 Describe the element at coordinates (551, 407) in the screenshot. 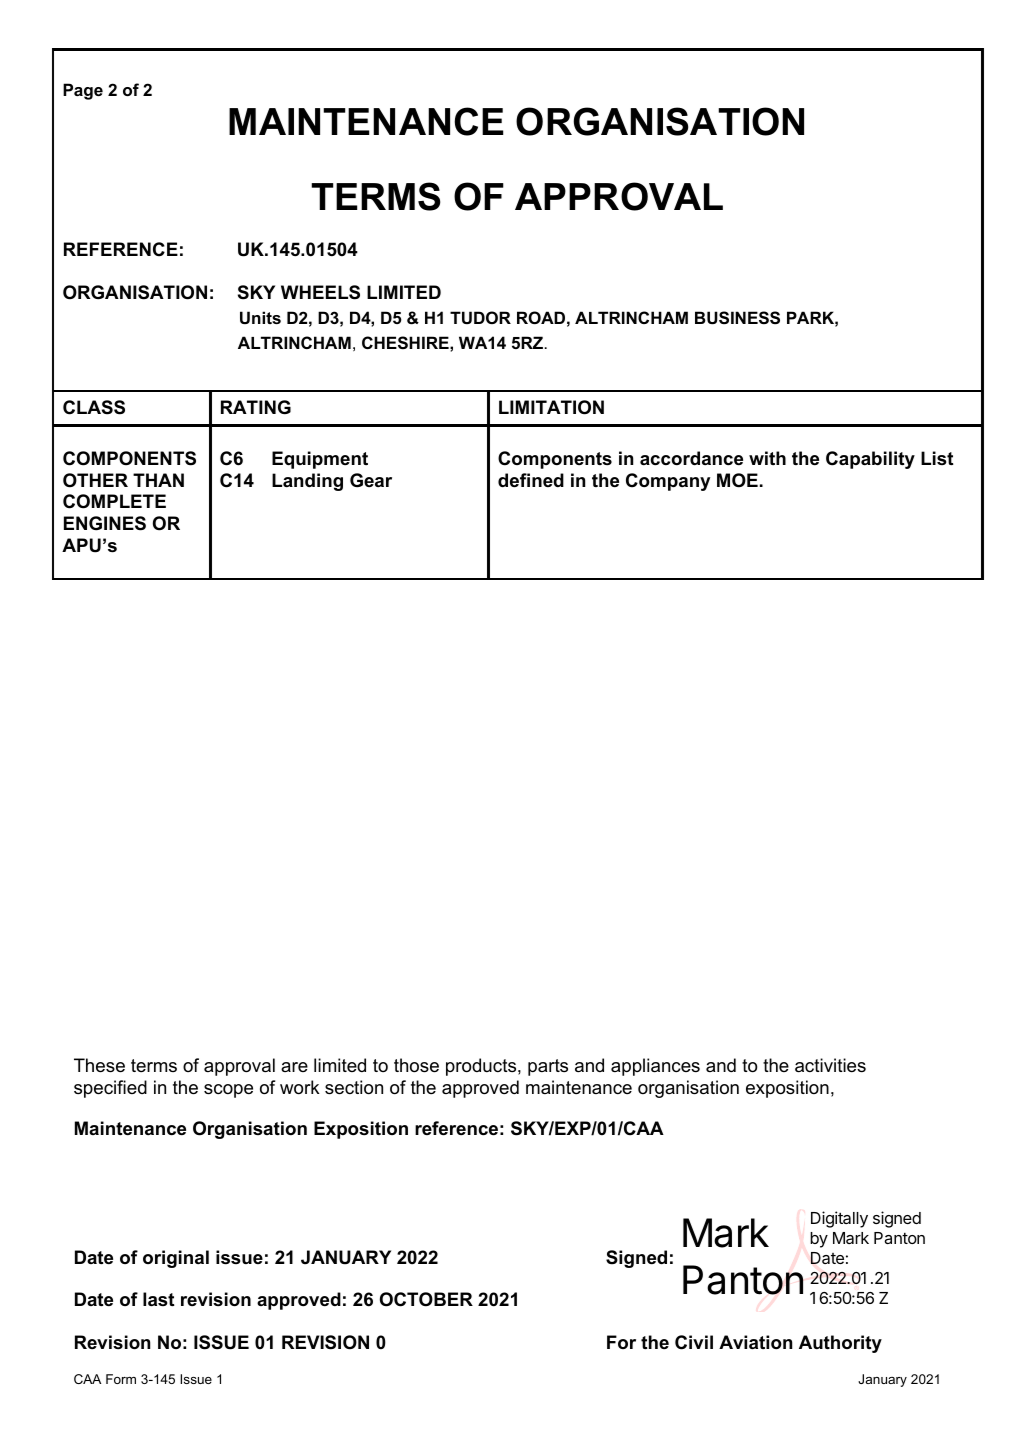

I see `LIMITATION` at that location.
